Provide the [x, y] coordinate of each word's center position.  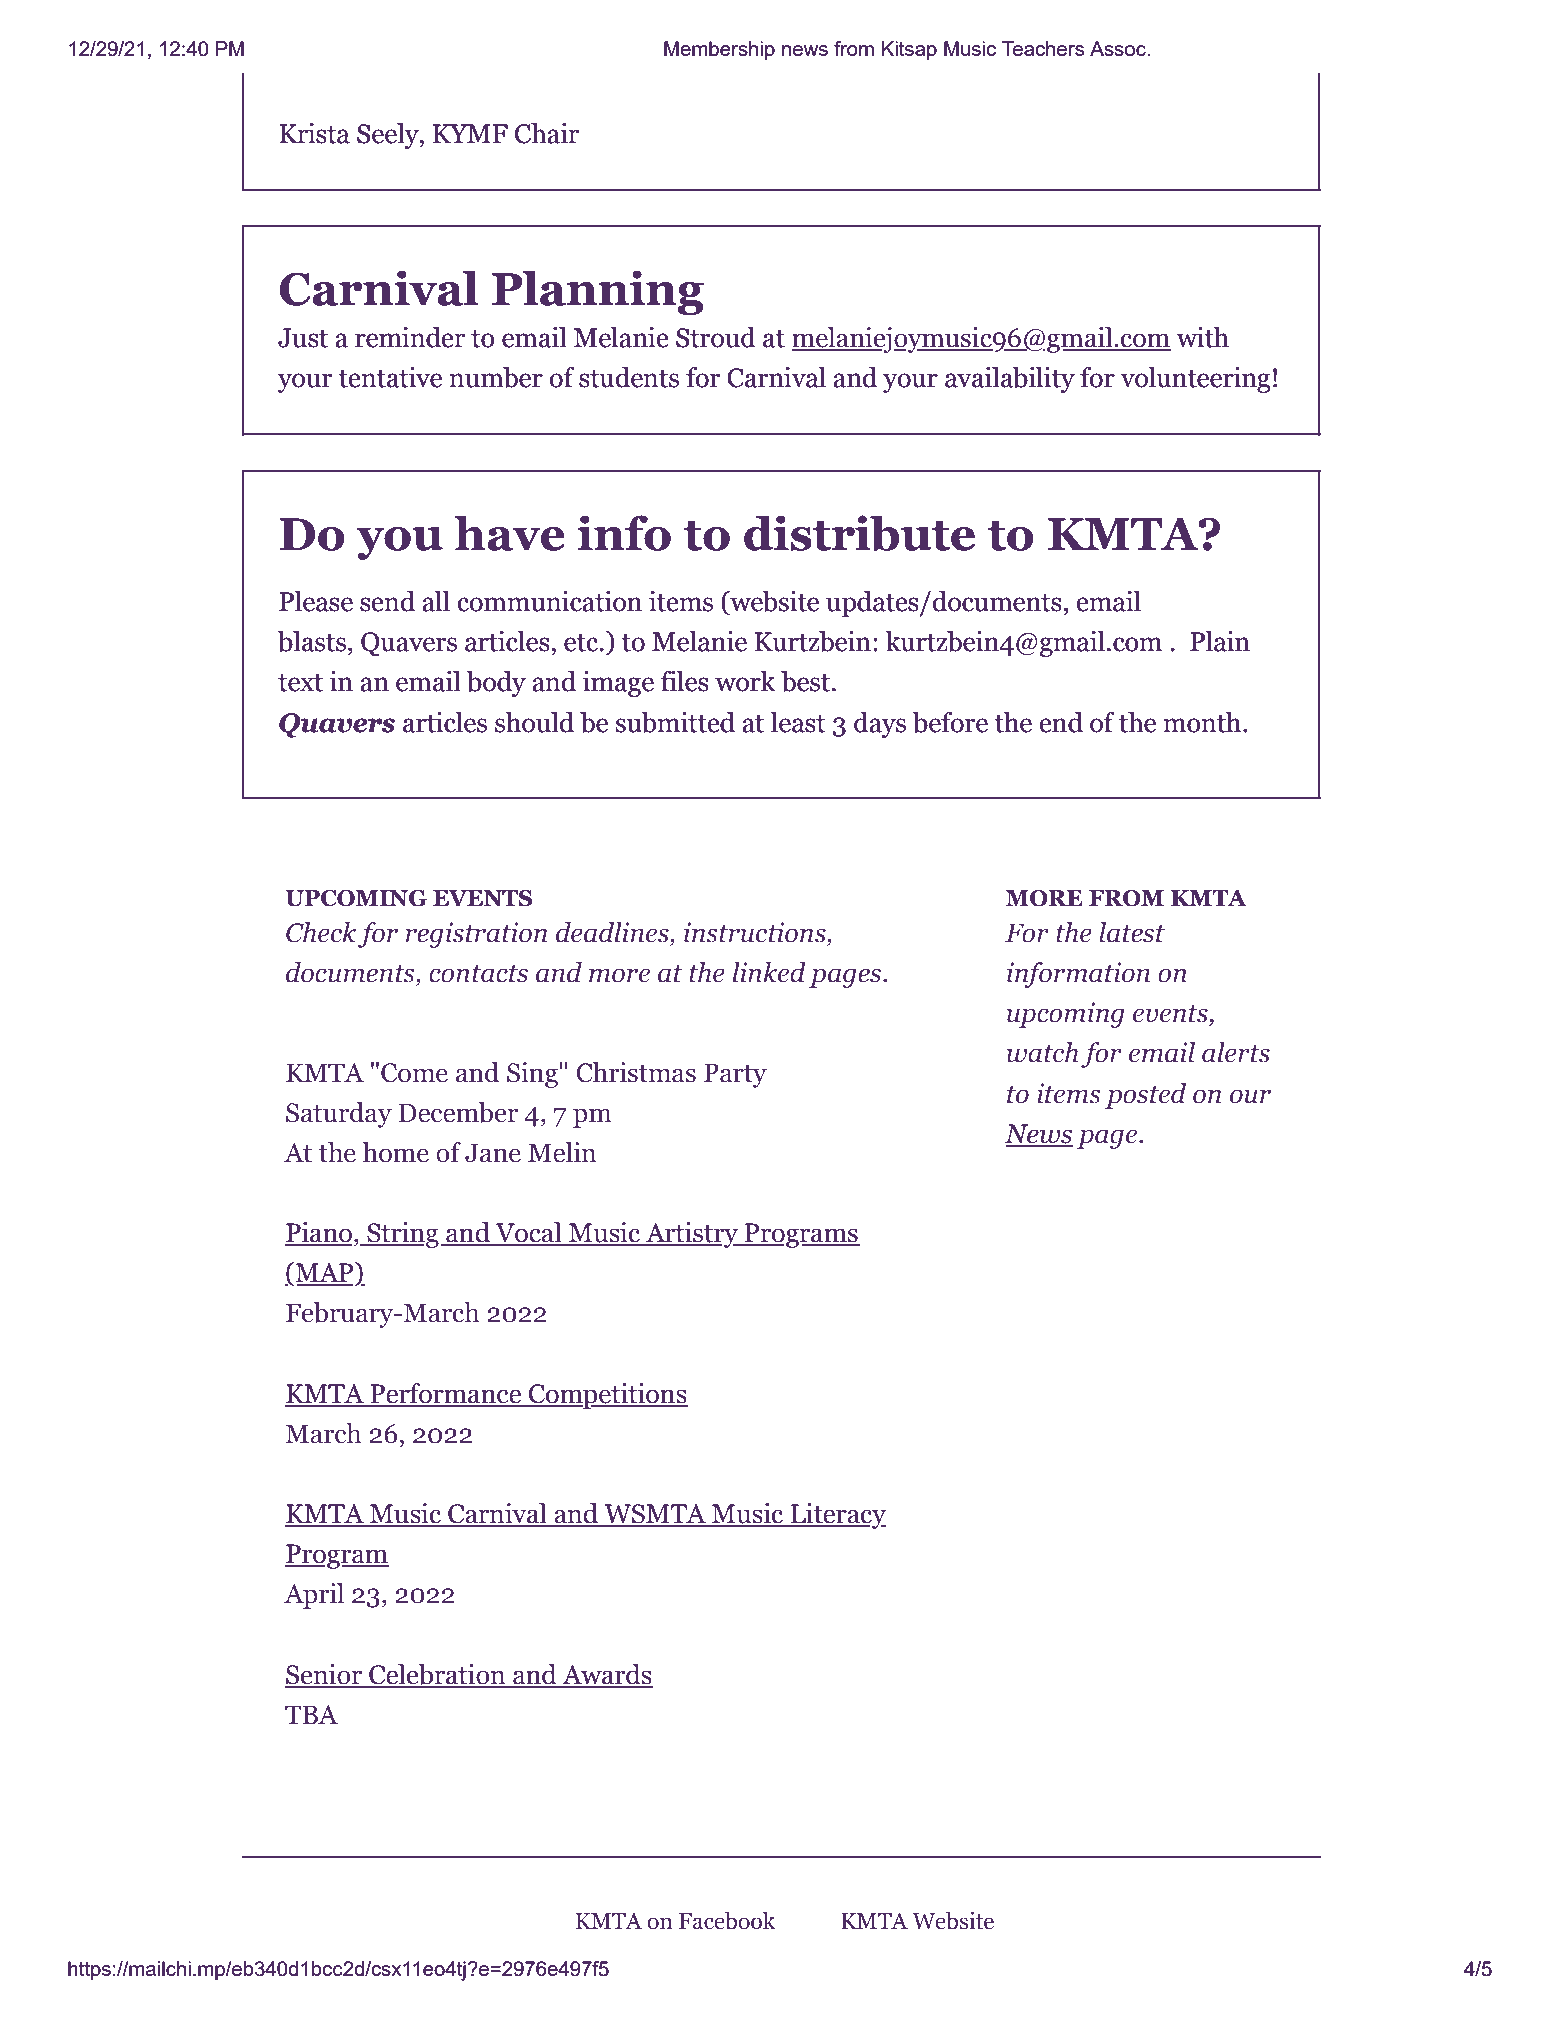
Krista [314, 133]
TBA [311, 1714]
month [1204, 722]
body [496, 684]
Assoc [1119, 48]
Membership [719, 50]
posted [1145, 1096]
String [402, 1235]
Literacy [837, 1516]
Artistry [692, 1235]
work [745, 681]
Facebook [727, 1921]
